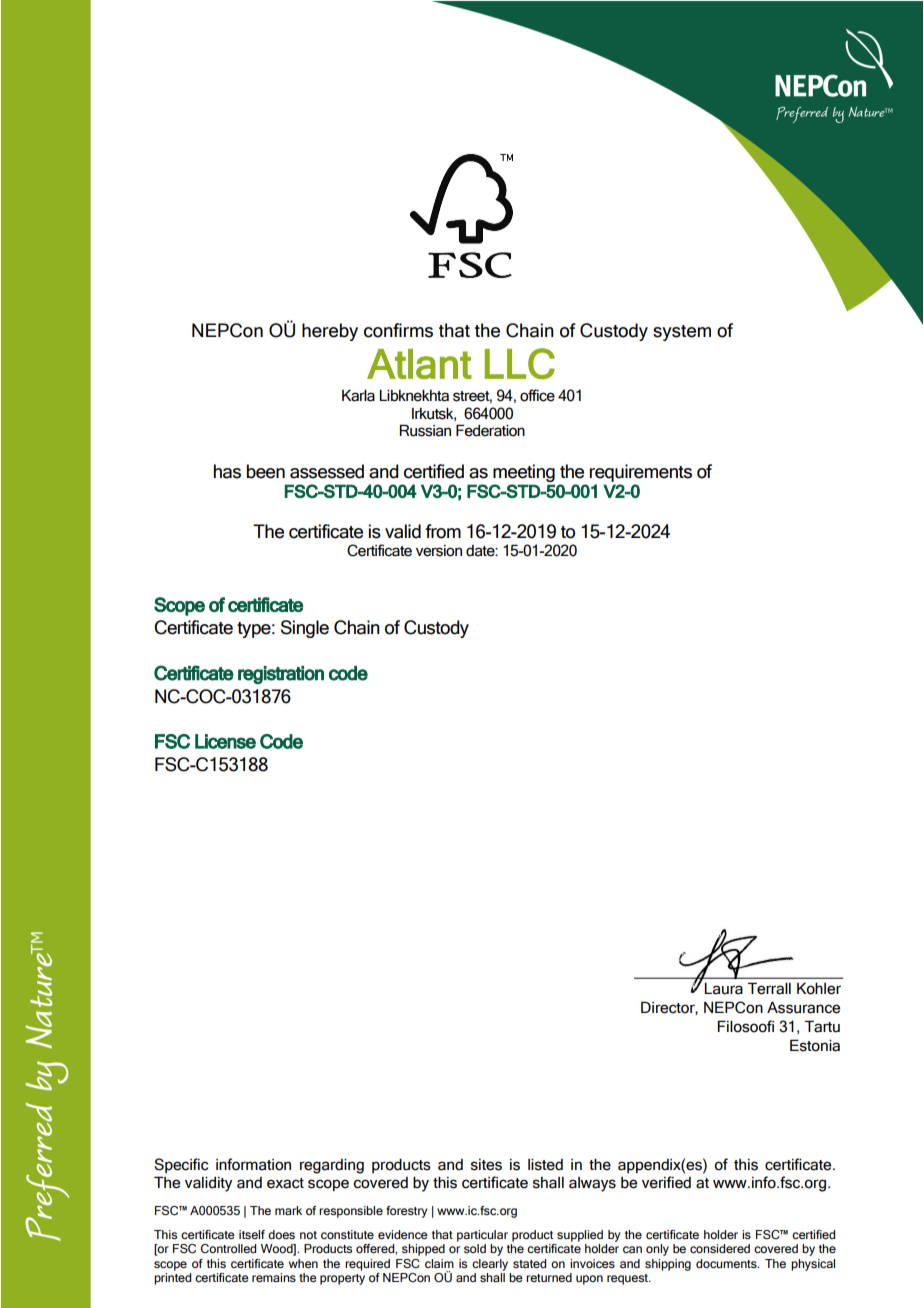  What do you see at coordinates (228, 1248) in the screenshot?
I see `Controlled` at bounding box center [228, 1248].
